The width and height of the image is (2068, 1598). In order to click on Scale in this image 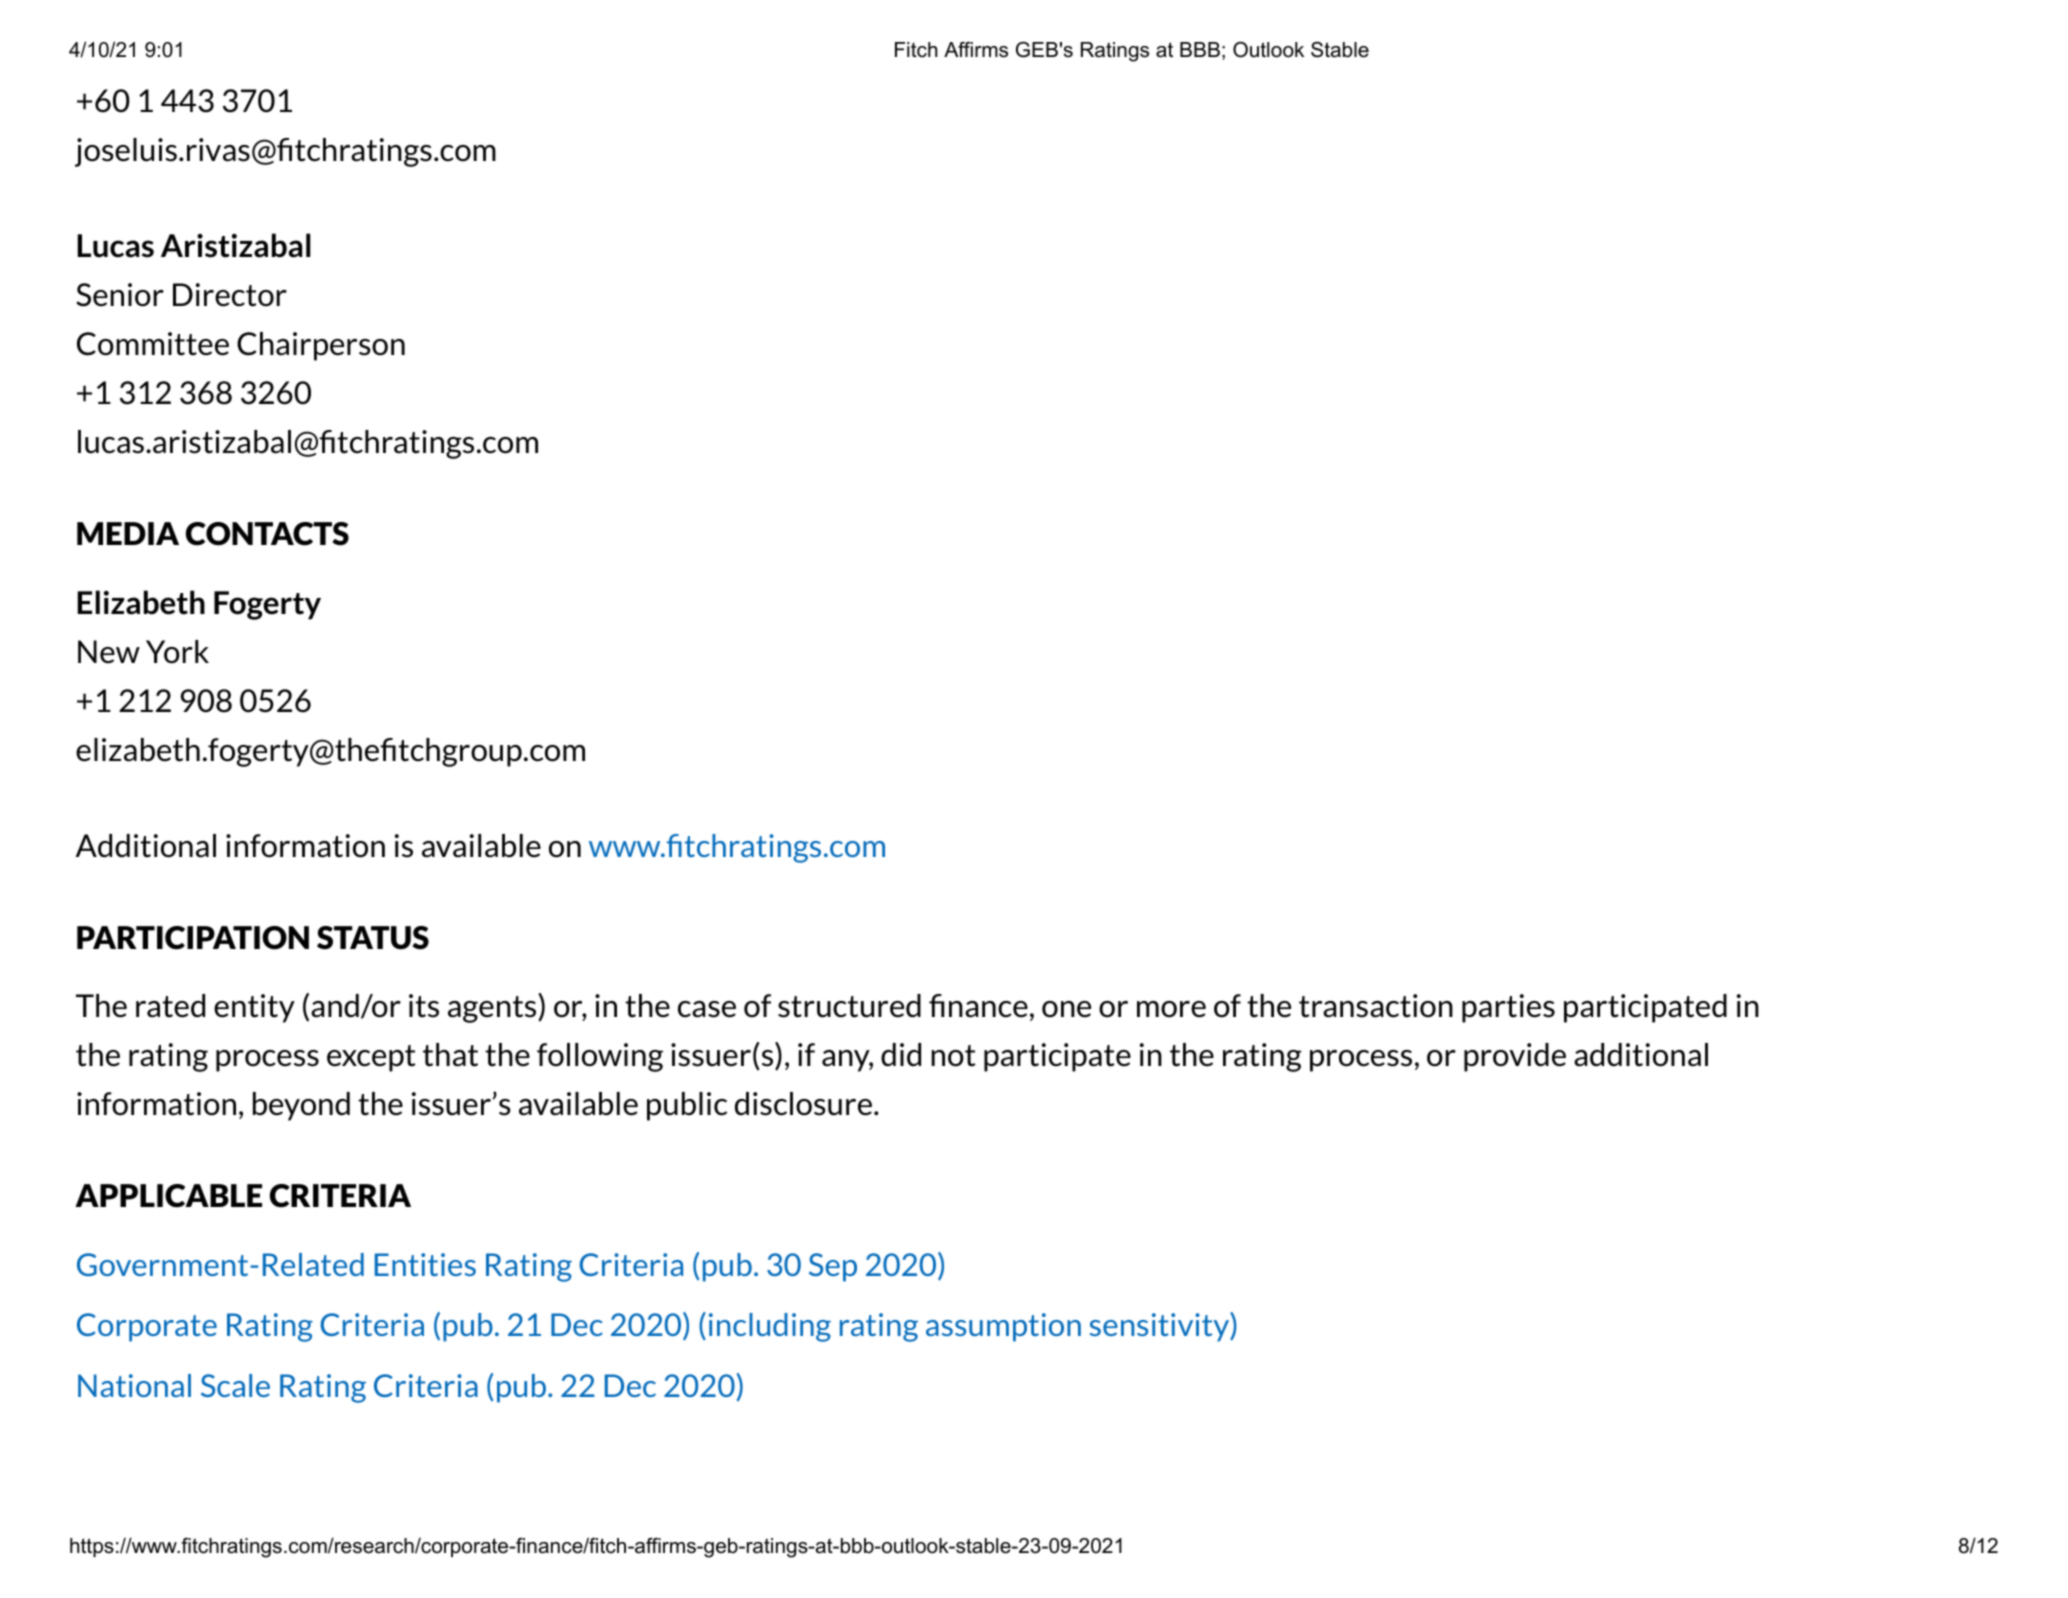, I will do `click(235, 1385)`.
